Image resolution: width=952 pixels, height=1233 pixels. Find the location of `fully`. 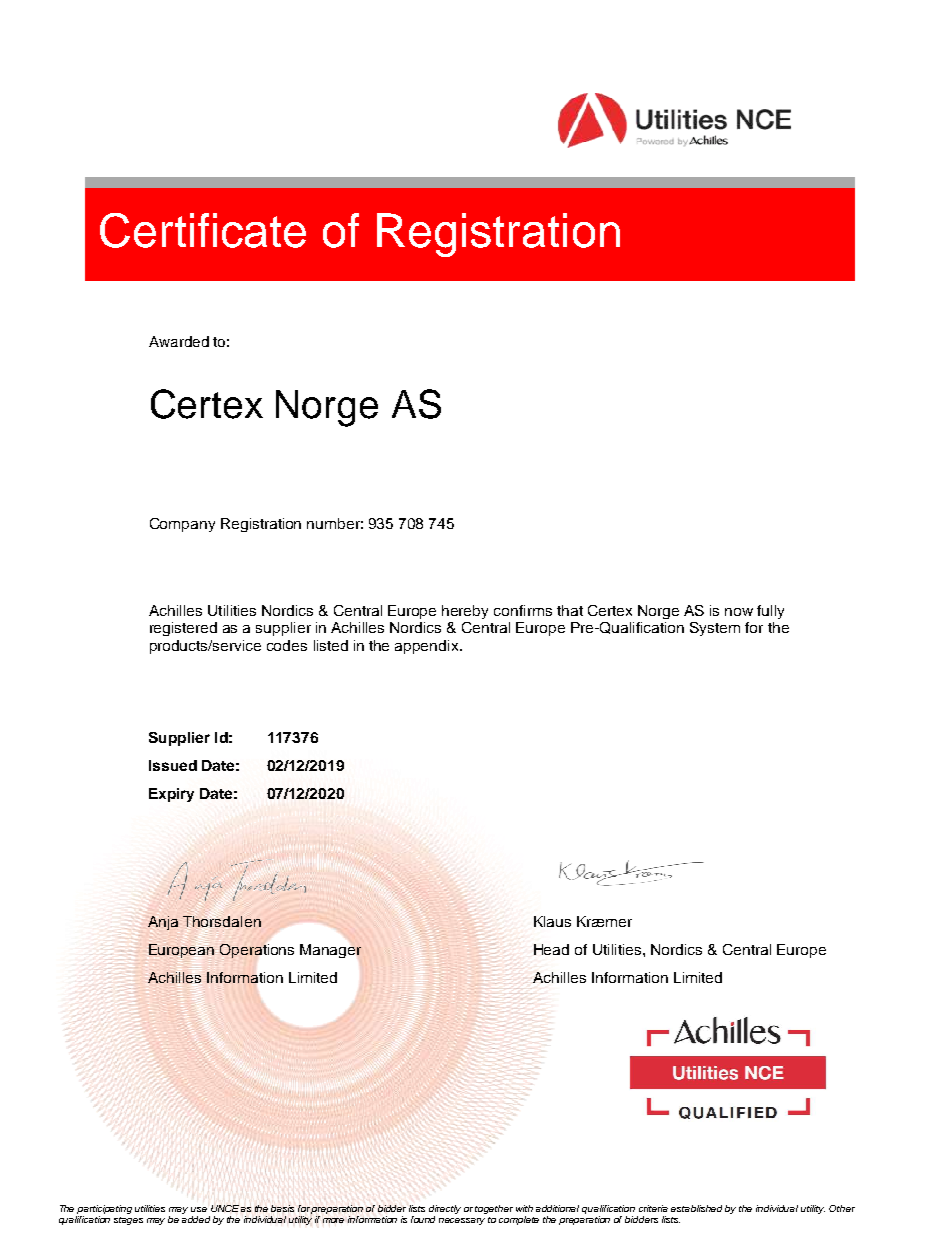

fully is located at coordinates (770, 612).
